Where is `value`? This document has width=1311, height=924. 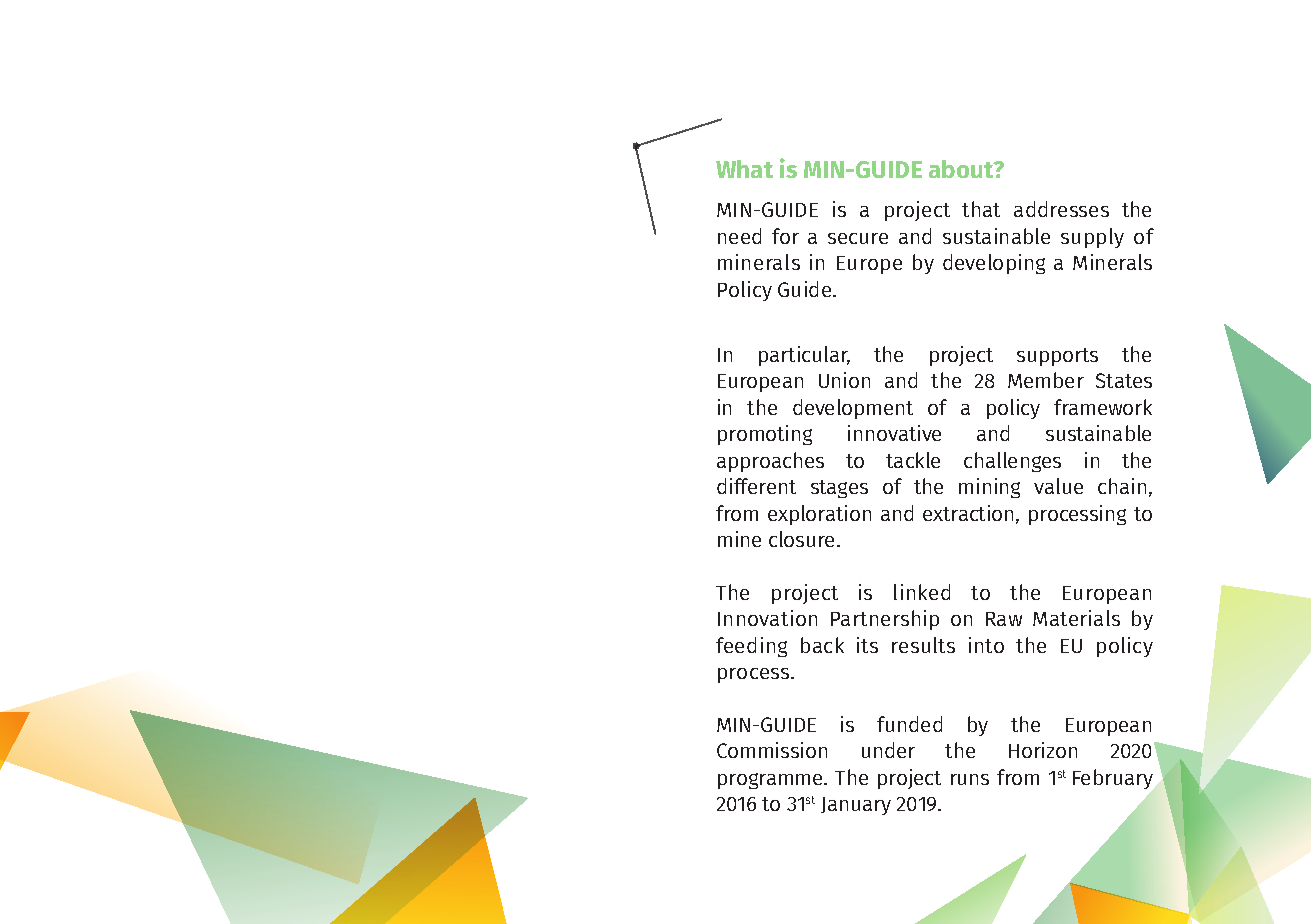 value is located at coordinates (1058, 486).
